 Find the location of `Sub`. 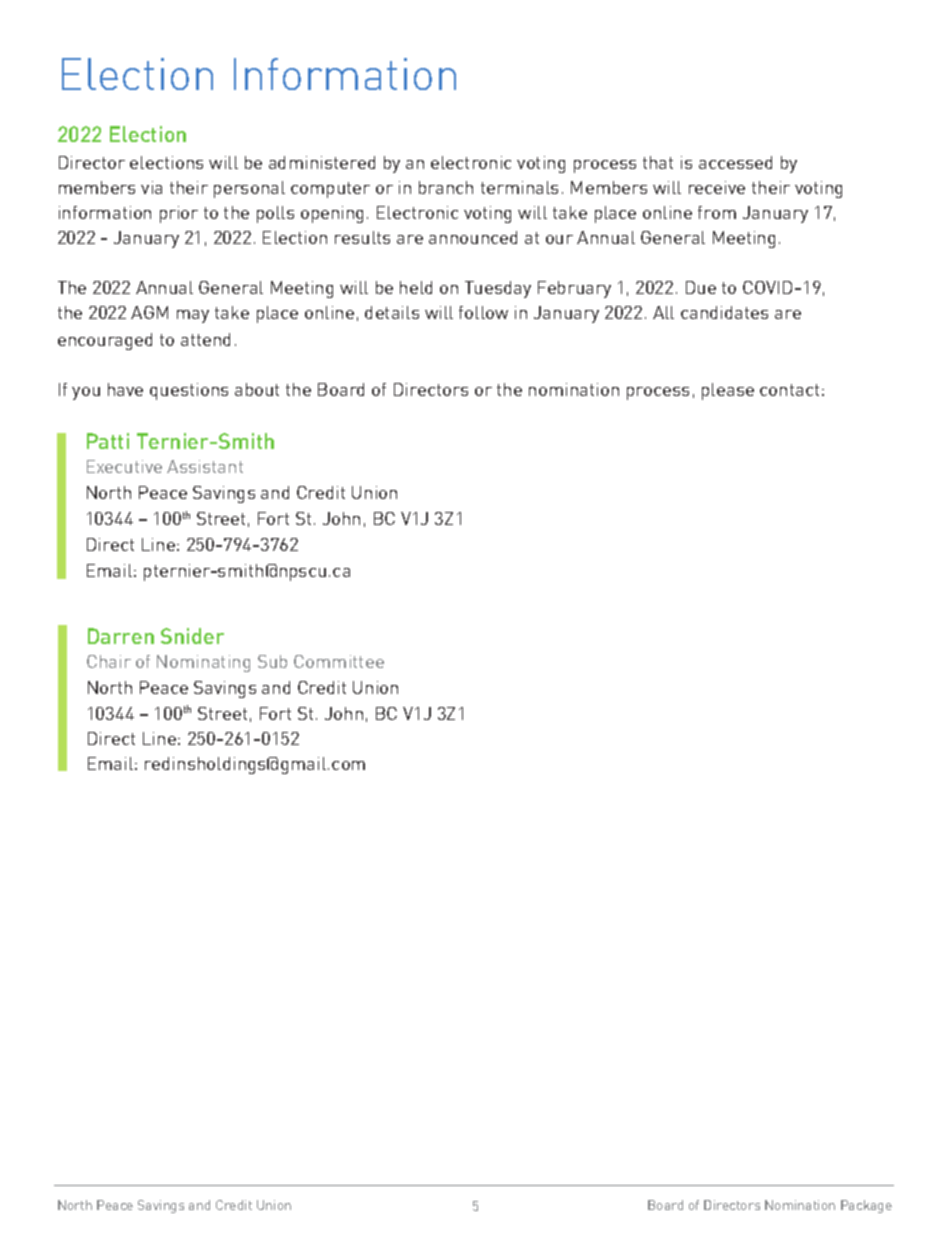

Sub is located at coordinates (272, 661).
